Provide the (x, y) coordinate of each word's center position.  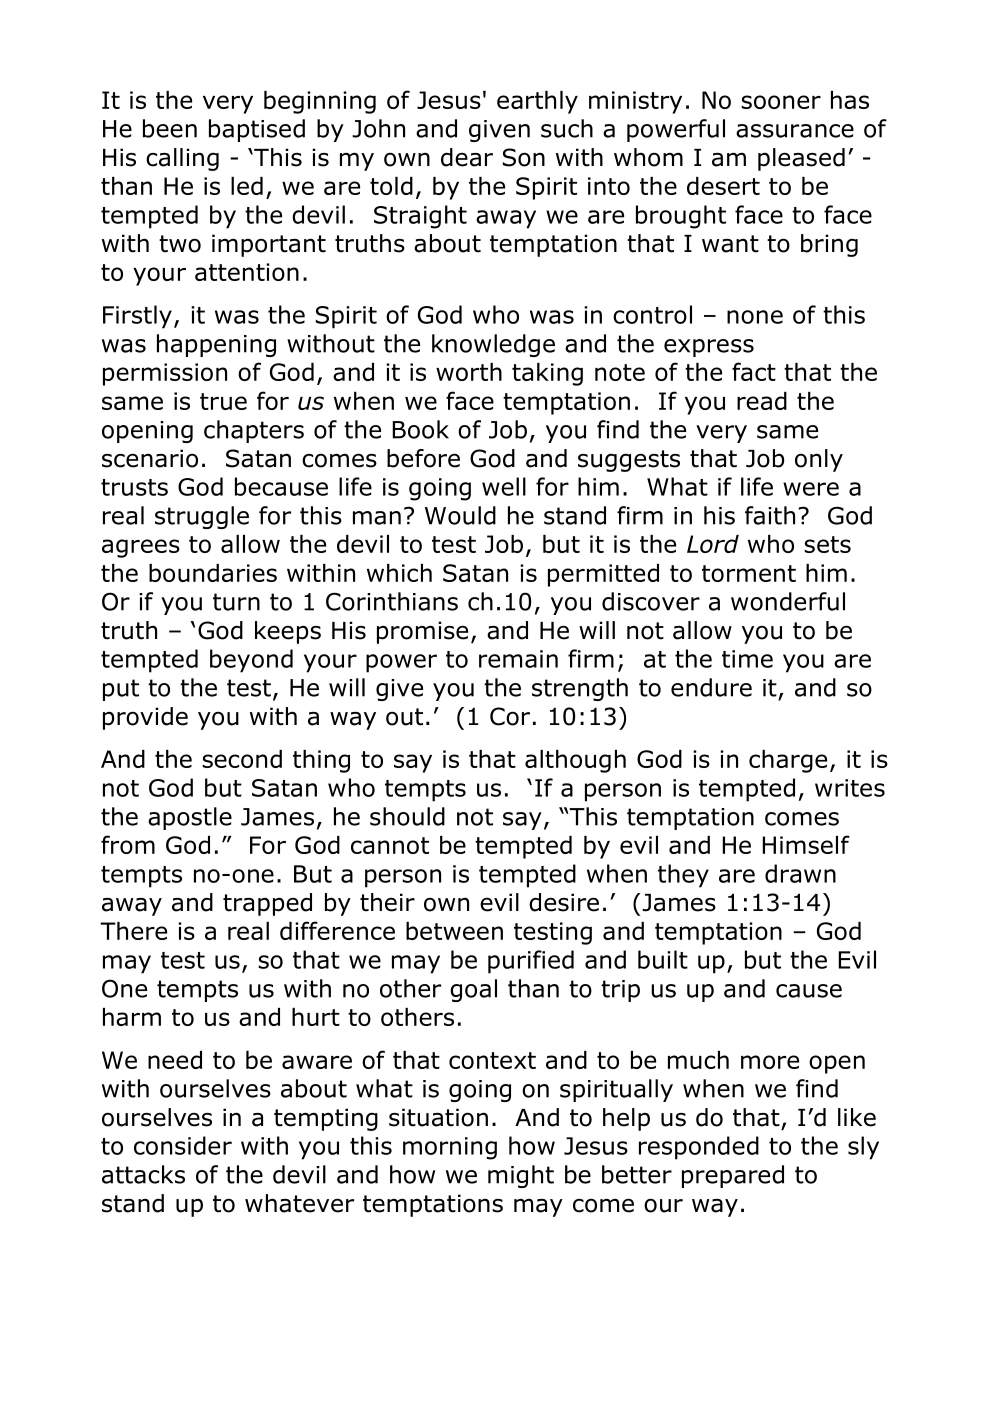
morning (450, 1148)
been (170, 128)
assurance (795, 131)
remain (518, 659)
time (747, 659)
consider (183, 1145)
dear (467, 157)
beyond (251, 661)
